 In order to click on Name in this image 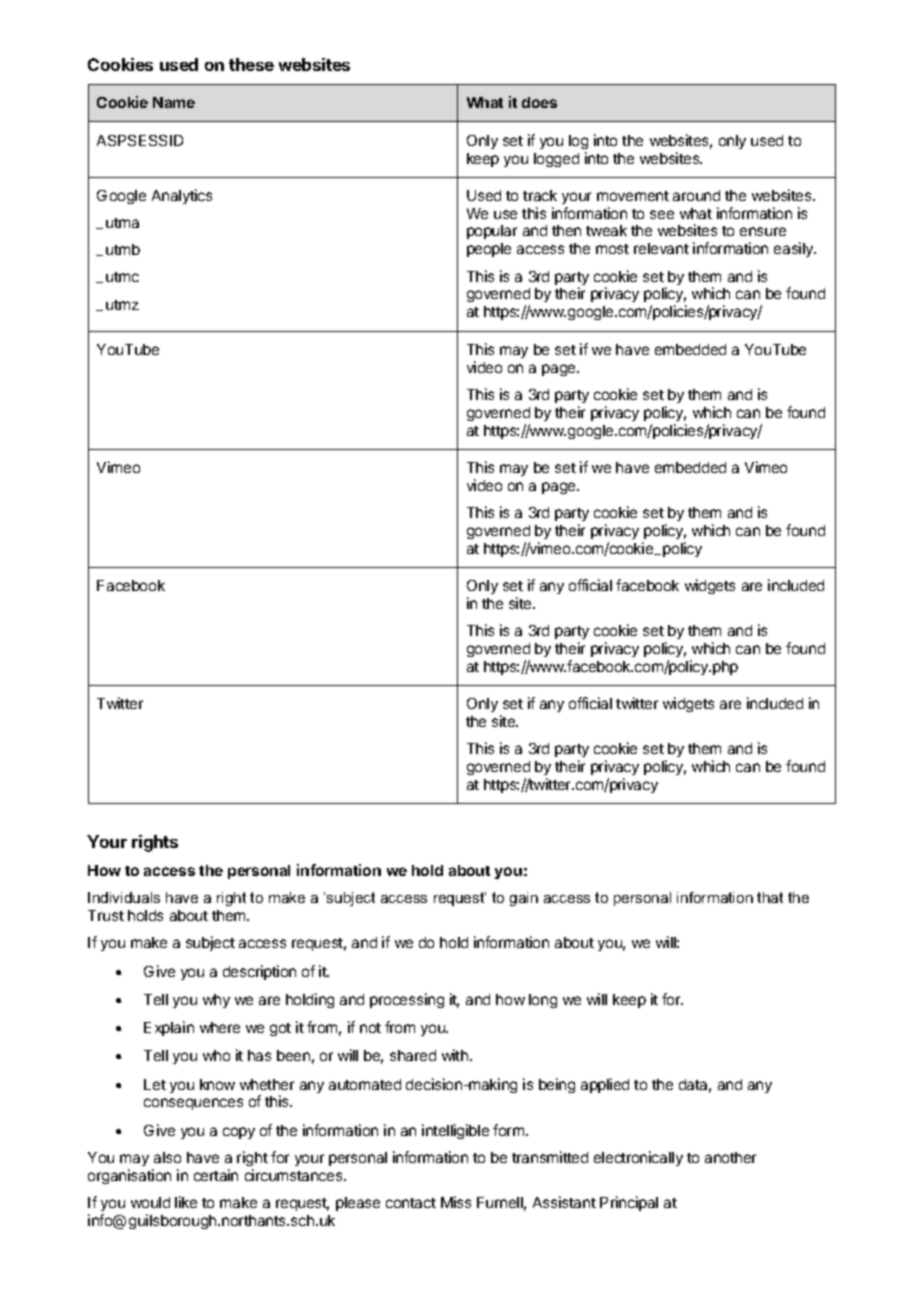, I will do `click(174, 102)`.
